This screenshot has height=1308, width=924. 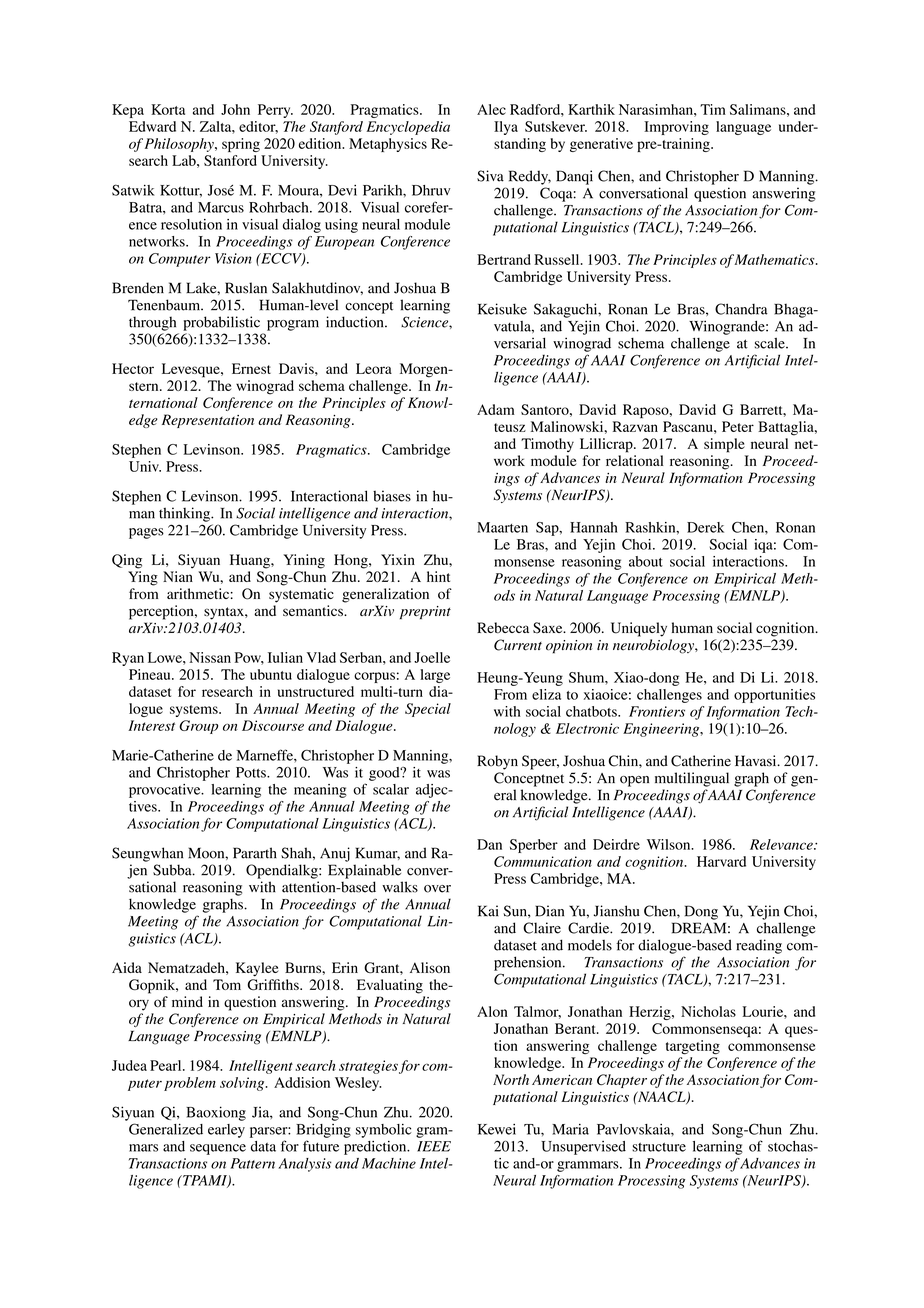 I want to click on Robyn, so click(x=497, y=762).
